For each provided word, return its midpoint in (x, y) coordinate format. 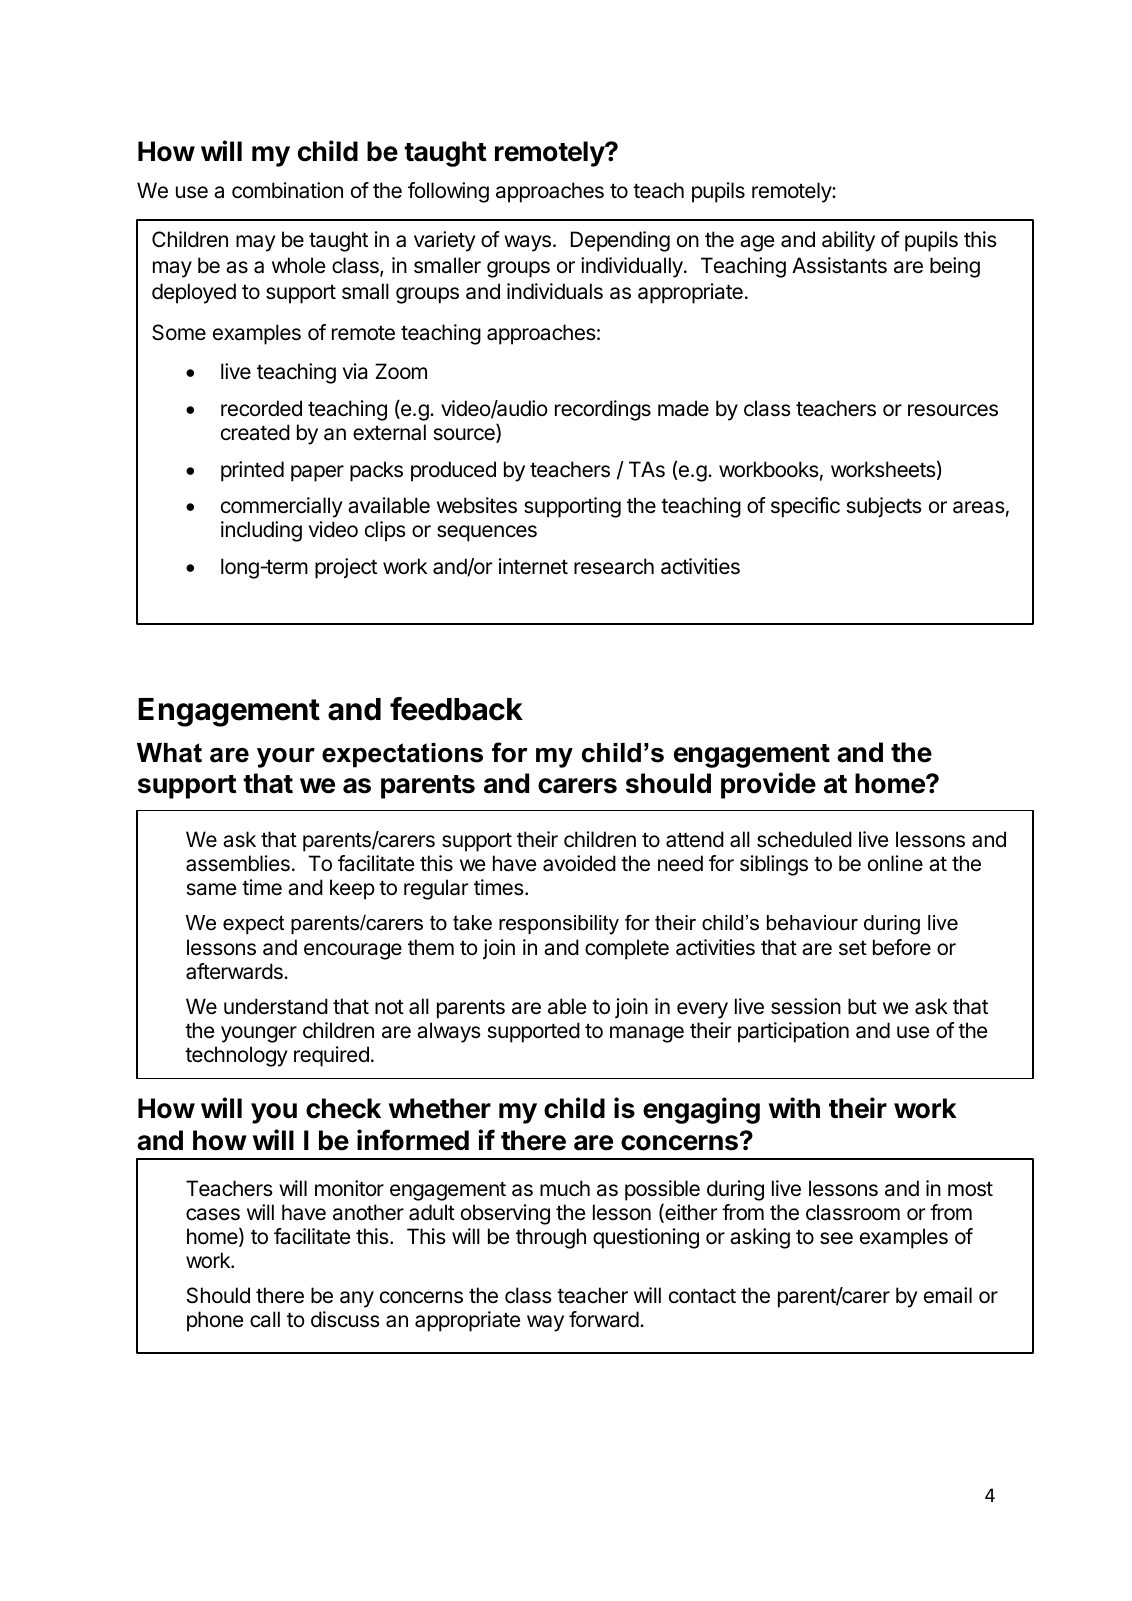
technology (236, 1056)
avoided (579, 863)
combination (287, 190)
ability (848, 241)
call (265, 1319)
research (614, 566)
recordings (603, 410)
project (346, 568)
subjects (884, 507)
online (895, 863)
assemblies (238, 863)
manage (647, 1034)
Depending (620, 241)
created (255, 432)
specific (805, 507)
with (794, 1107)
